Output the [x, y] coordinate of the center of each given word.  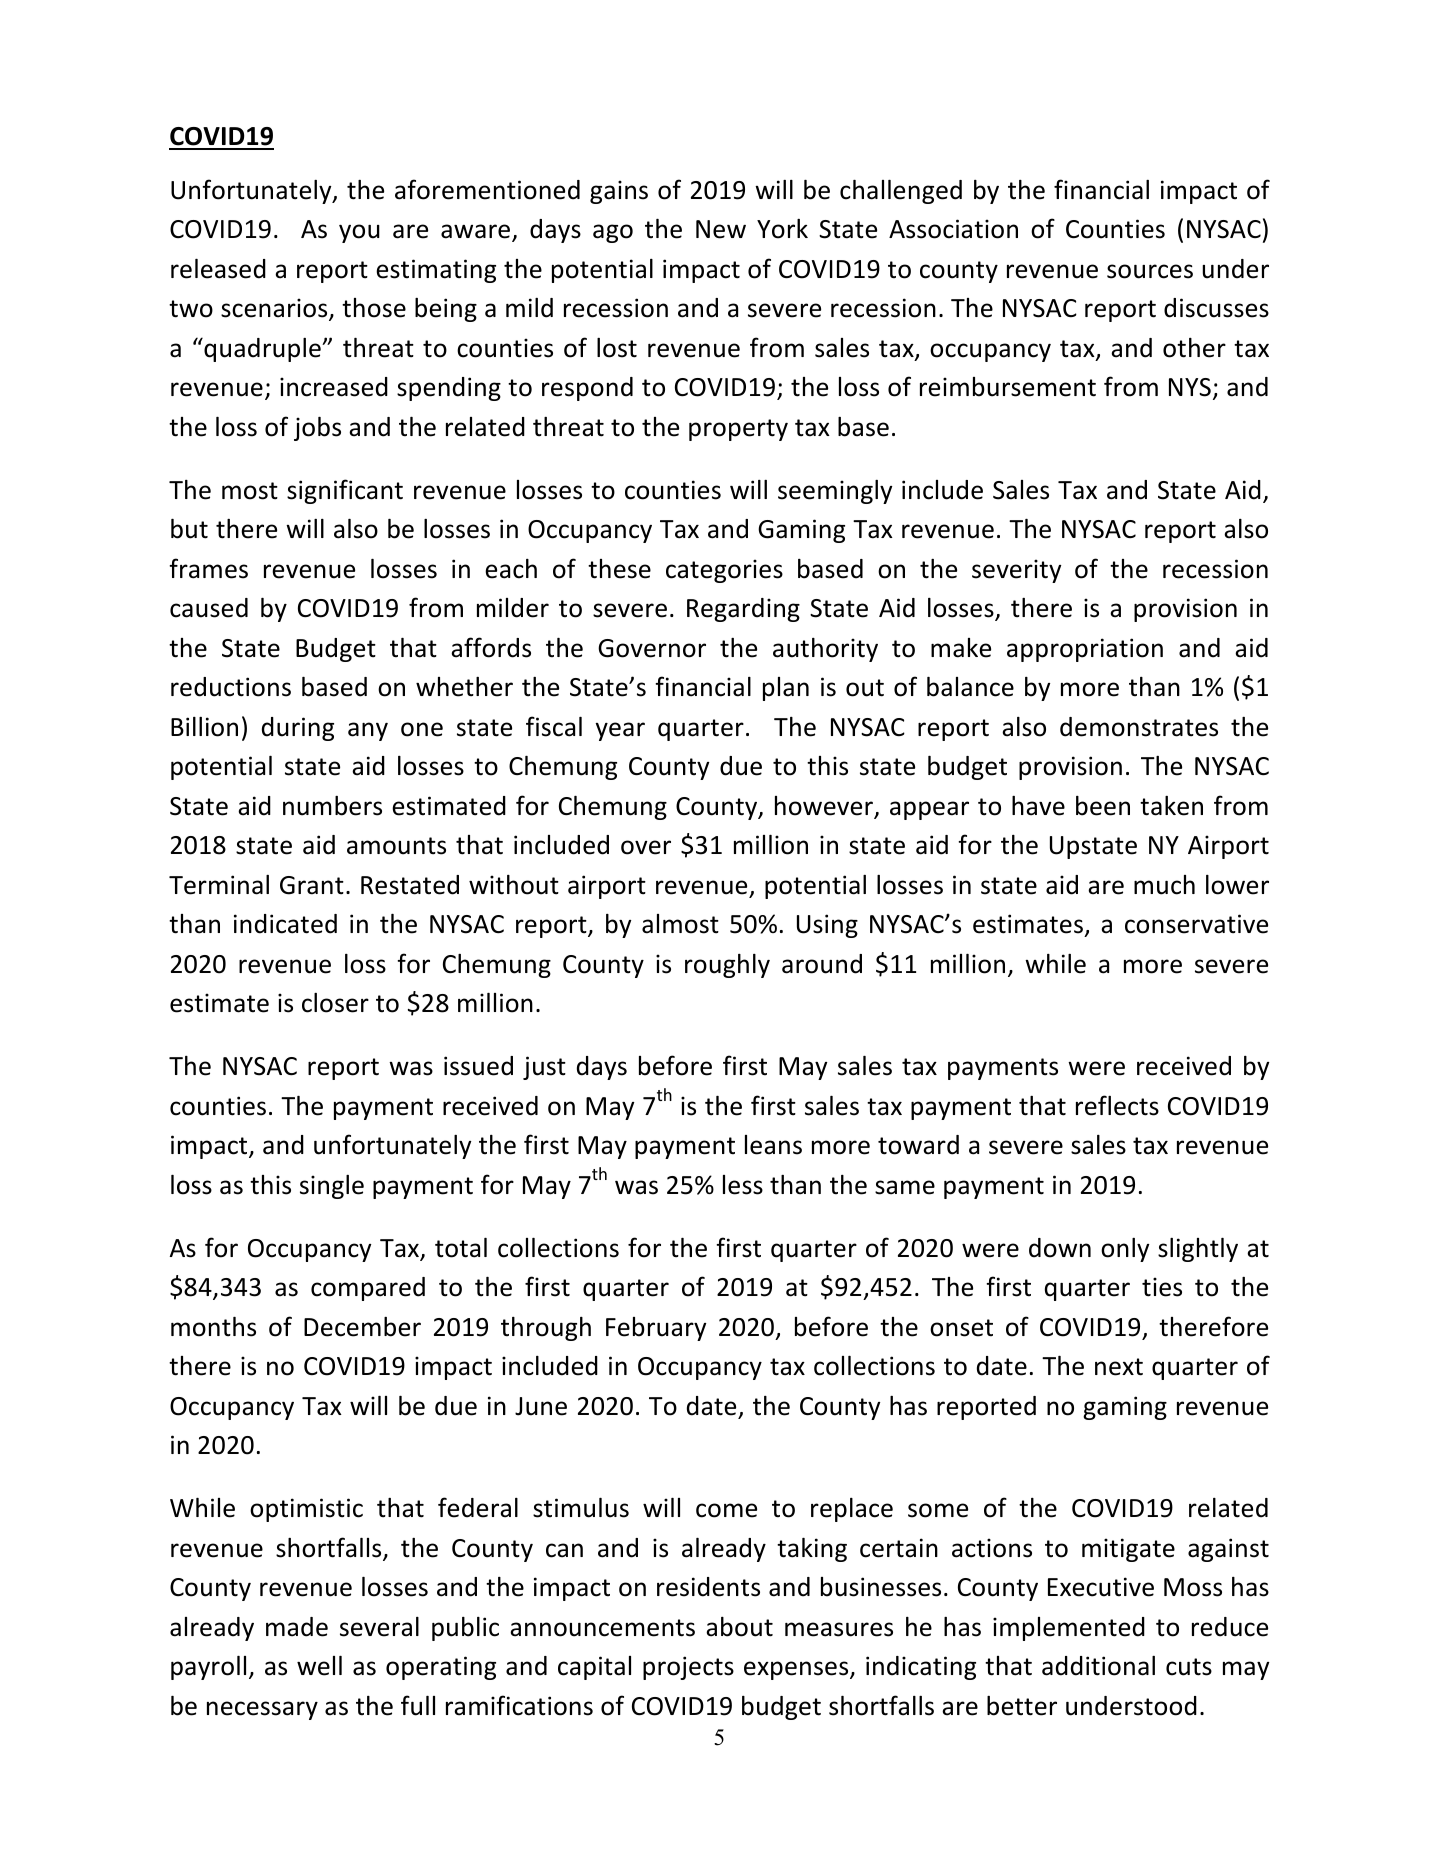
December [362, 1327]
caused [209, 608]
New [721, 229]
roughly [727, 966]
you [359, 233]
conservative [1196, 924]
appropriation [1085, 650]
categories [724, 571]
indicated [285, 924]
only [1125, 1250]
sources [1150, 271]
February [656, 1329]
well [319, 1666]
